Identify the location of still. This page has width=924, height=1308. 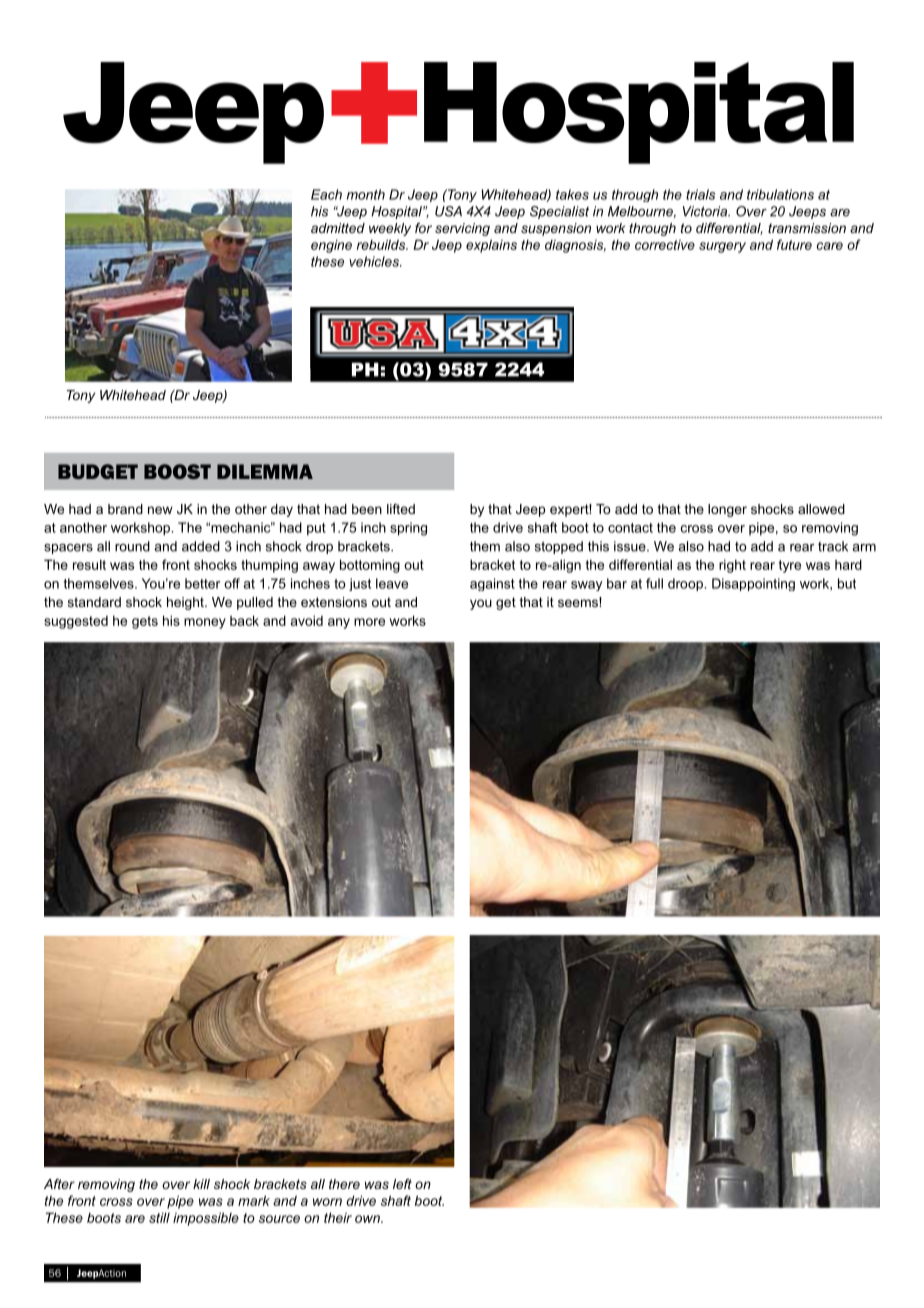
(159, 1217).
